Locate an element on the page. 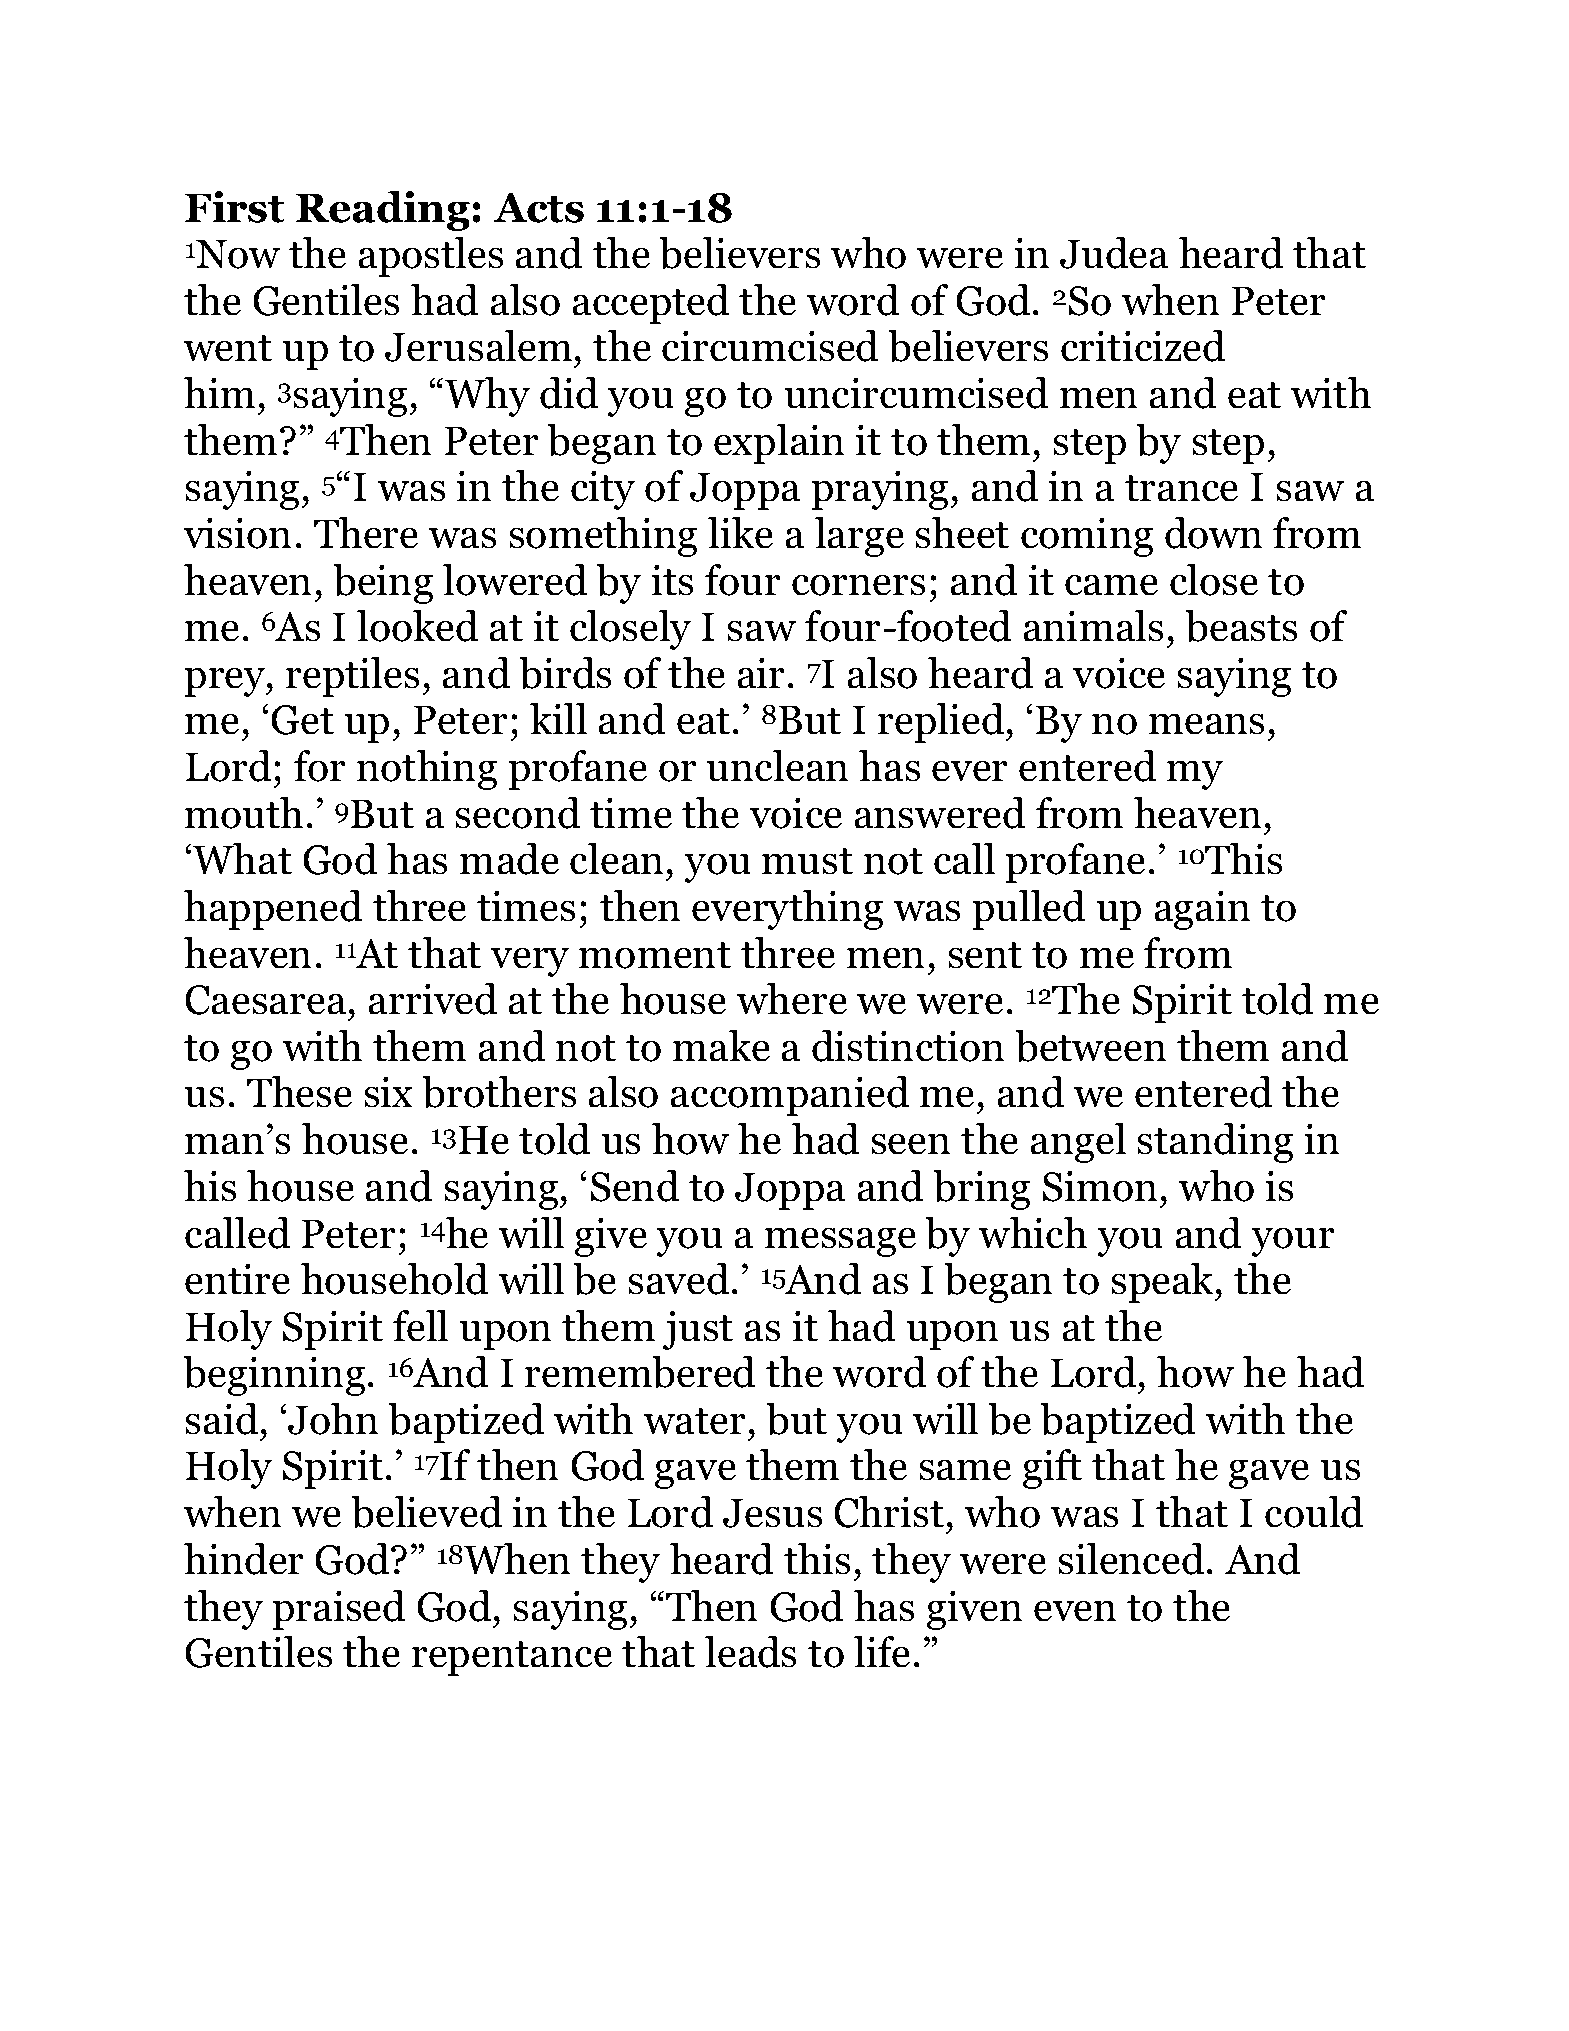  accompanied is located at coordinates (789, 1096).
